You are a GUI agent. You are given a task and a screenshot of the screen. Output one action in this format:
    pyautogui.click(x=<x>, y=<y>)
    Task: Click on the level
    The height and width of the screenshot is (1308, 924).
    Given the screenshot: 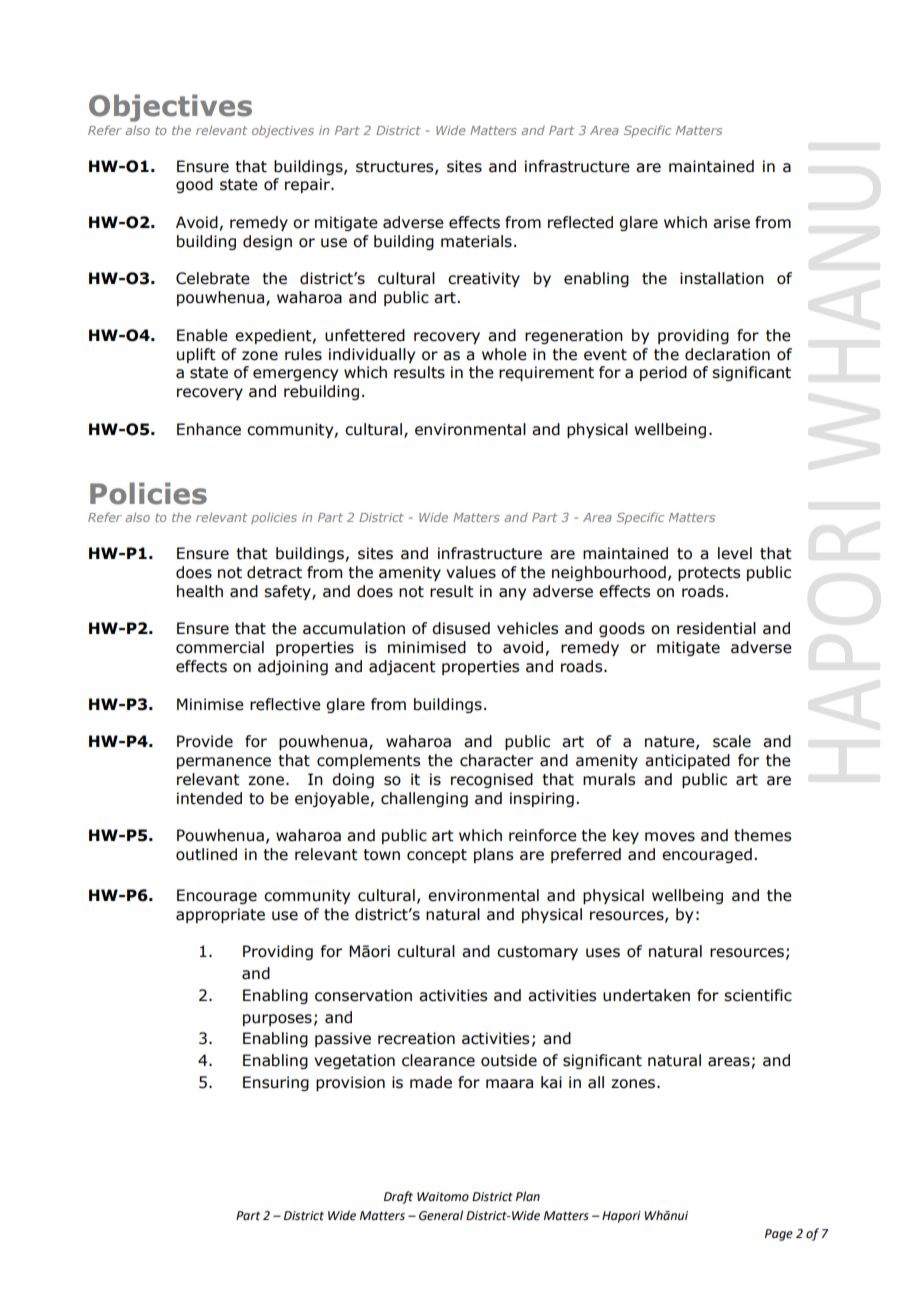 What is the action you would take?
    pyautogui.click(x=735, y=553)
